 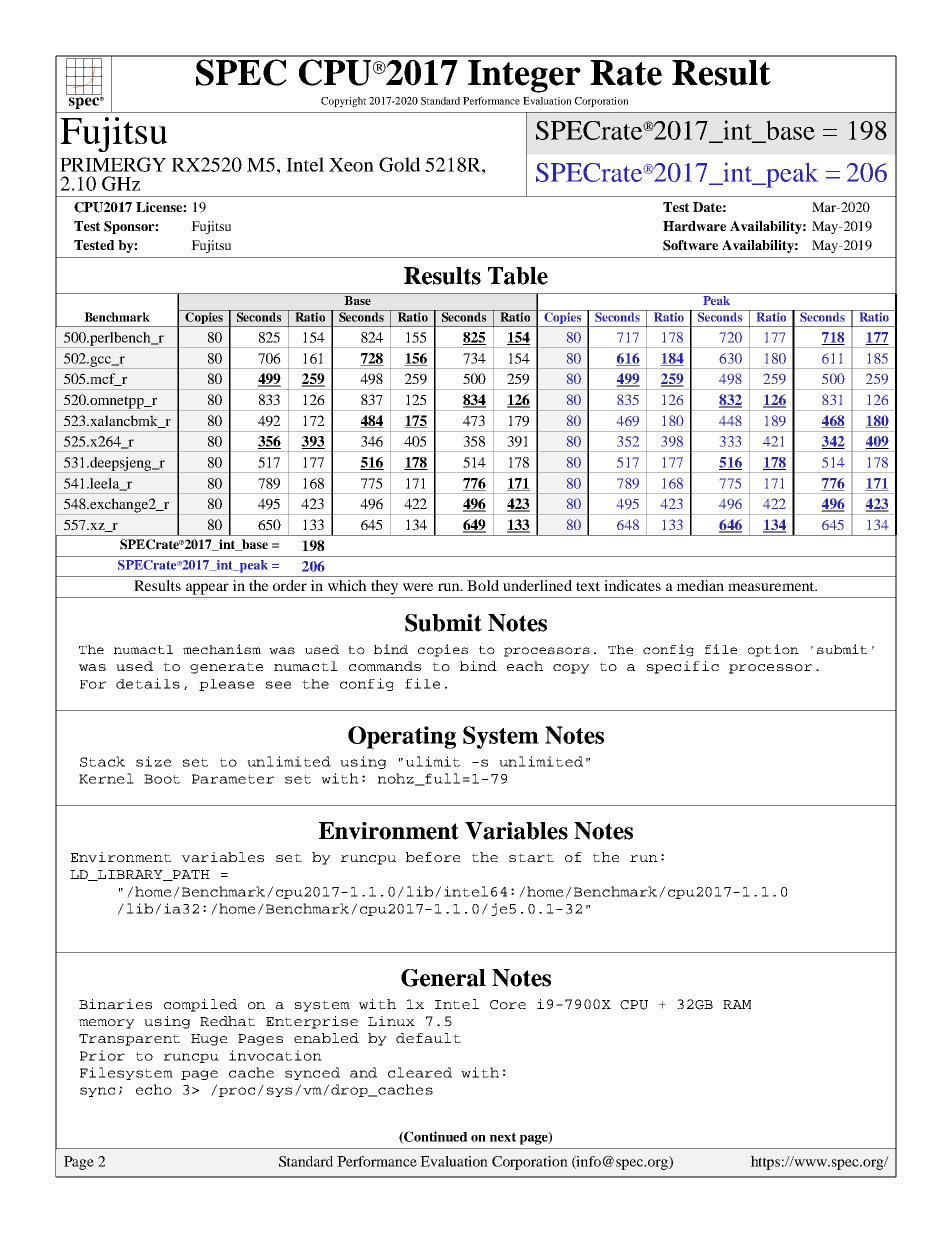 What do you see at coordinates (399, 164) in the document?
I see `Gold` at bounding box center [399, 164].
